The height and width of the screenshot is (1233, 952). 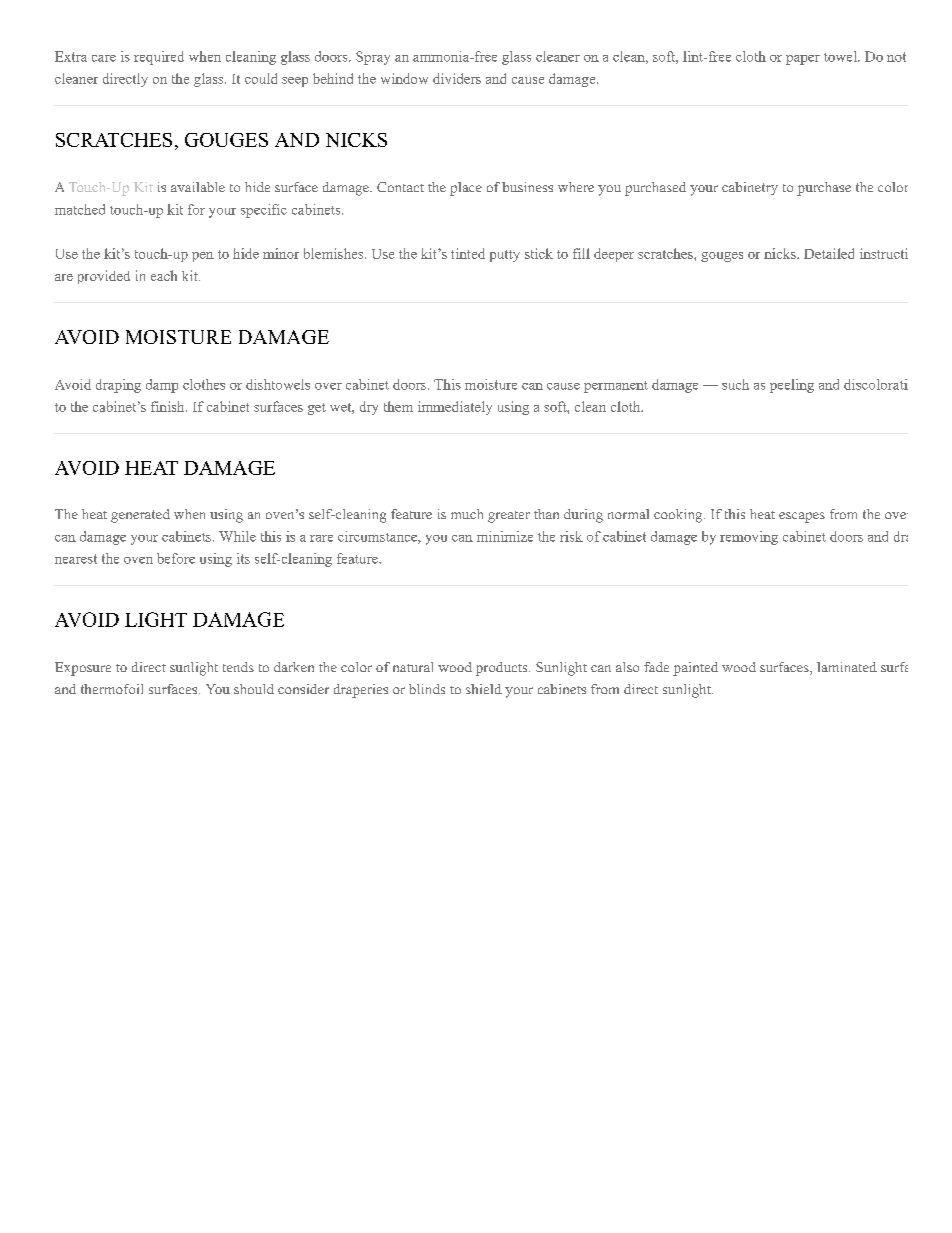 I want to click on damp, so click(x=162, y=386).
